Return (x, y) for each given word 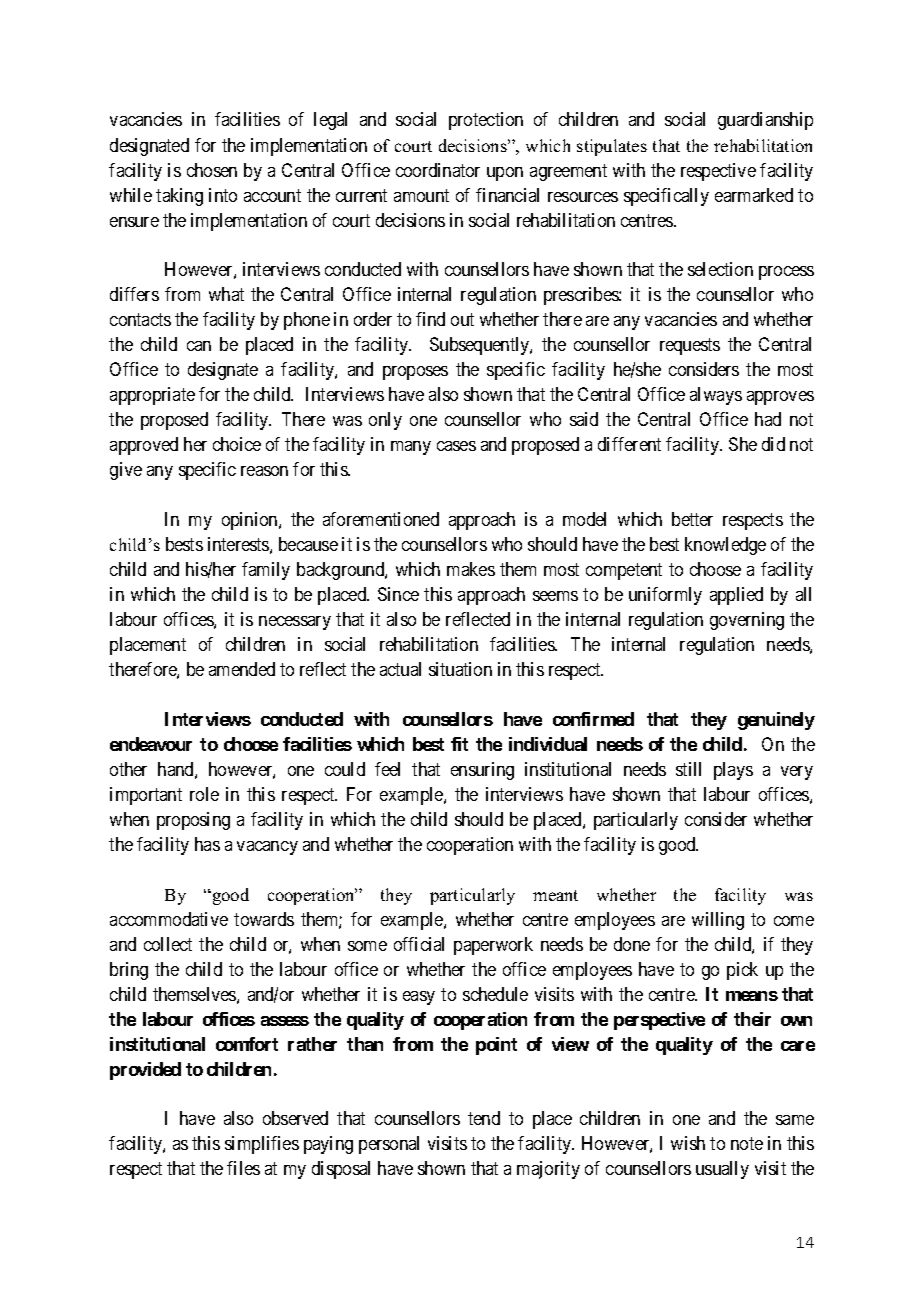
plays (733, 771)
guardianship (765, 121)
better (692, 519)
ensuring (482, 771)
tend (484, 1118)
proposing (193, 821)
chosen (212, 170)
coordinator (438, 170)
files (243, 1168)
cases (456, 446)
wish (688, 1143)
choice (237, 444)
